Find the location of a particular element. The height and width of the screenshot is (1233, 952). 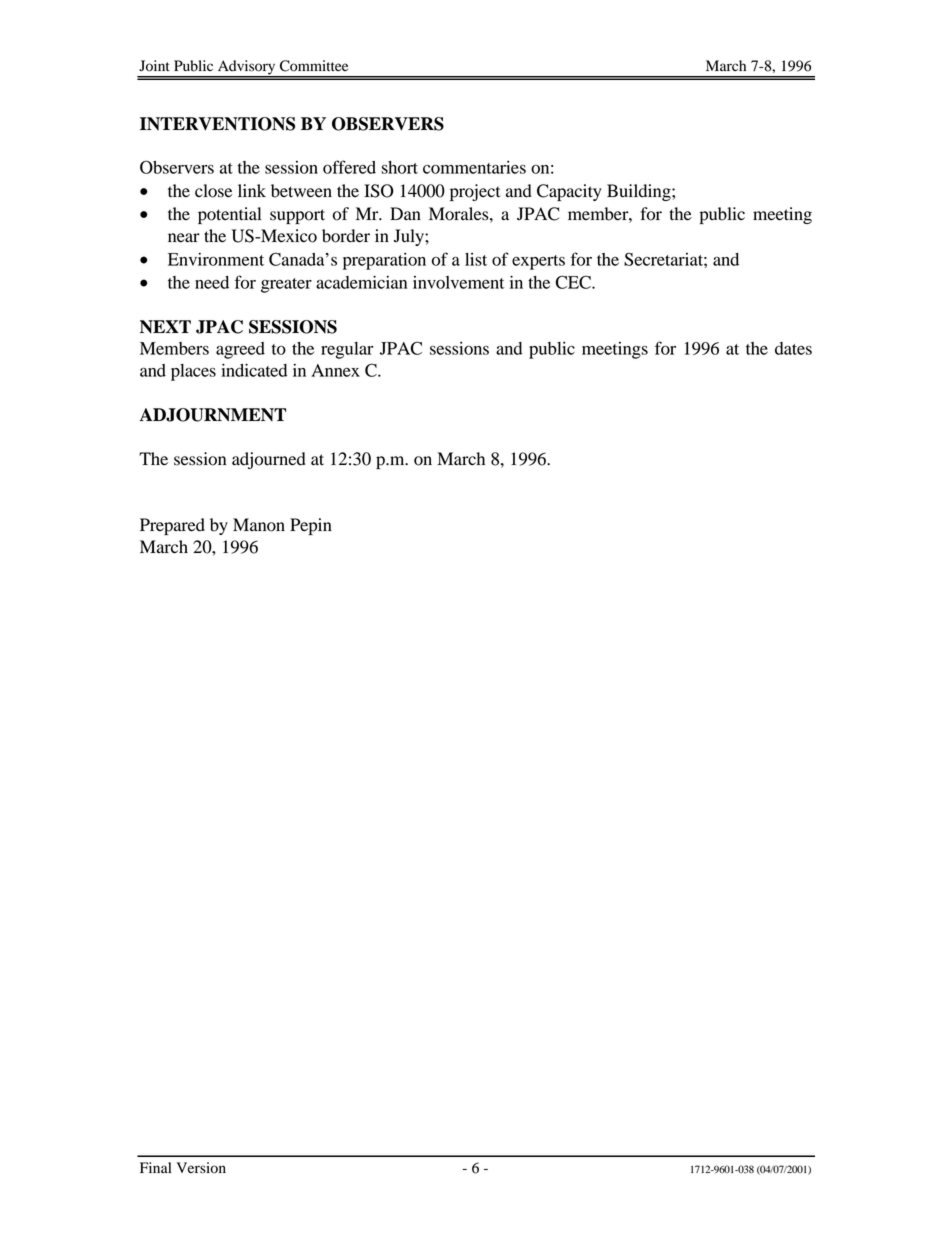

dates is located at coordinates (793, 348).
